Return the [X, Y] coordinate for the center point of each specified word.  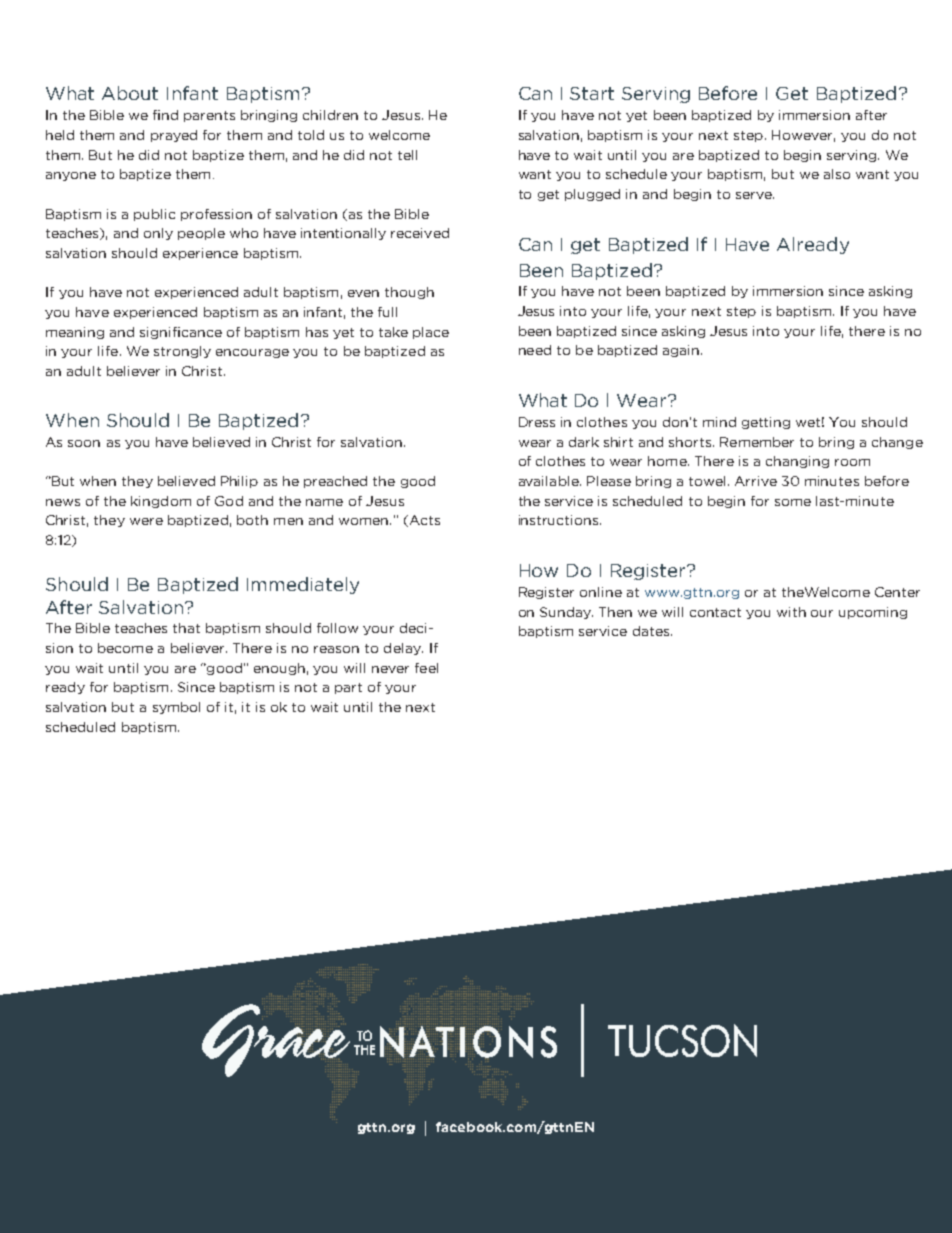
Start [592, 93]
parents [209, 116]
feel [426, 668]
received [420, 233]
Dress [537, 422]
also [837, 174]
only [158, 234]
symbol [176, 708]
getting [766, 423]
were [146, 521]
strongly [182, 352]
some [793, 502]
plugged [592, 195]
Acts [423, 521]
